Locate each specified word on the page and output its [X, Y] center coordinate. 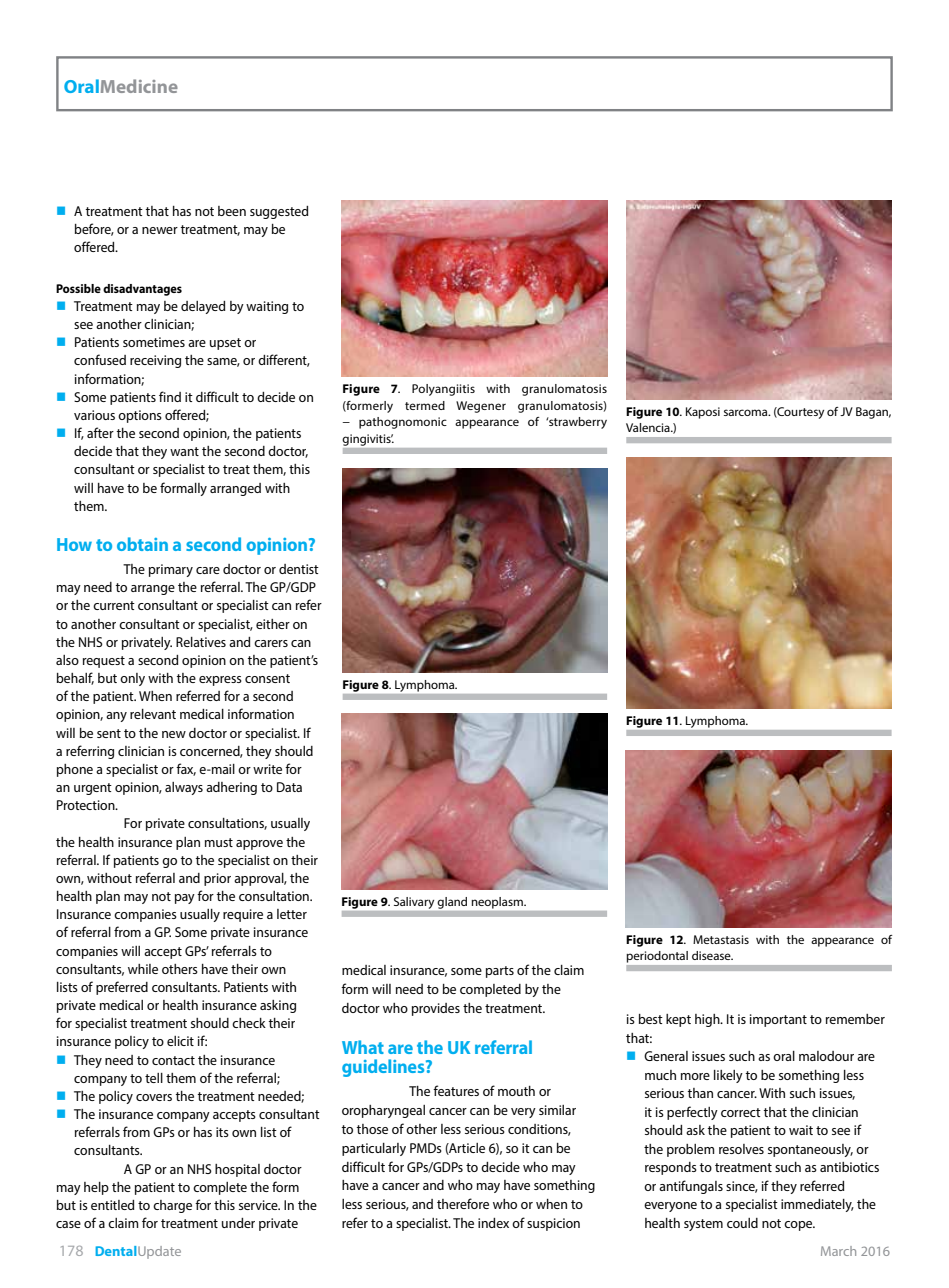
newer [160, 230]
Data [289, 787]
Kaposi [703, 413]
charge [172, 1206]
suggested [279, 212]
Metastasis [721, 939]
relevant [153, 714]
